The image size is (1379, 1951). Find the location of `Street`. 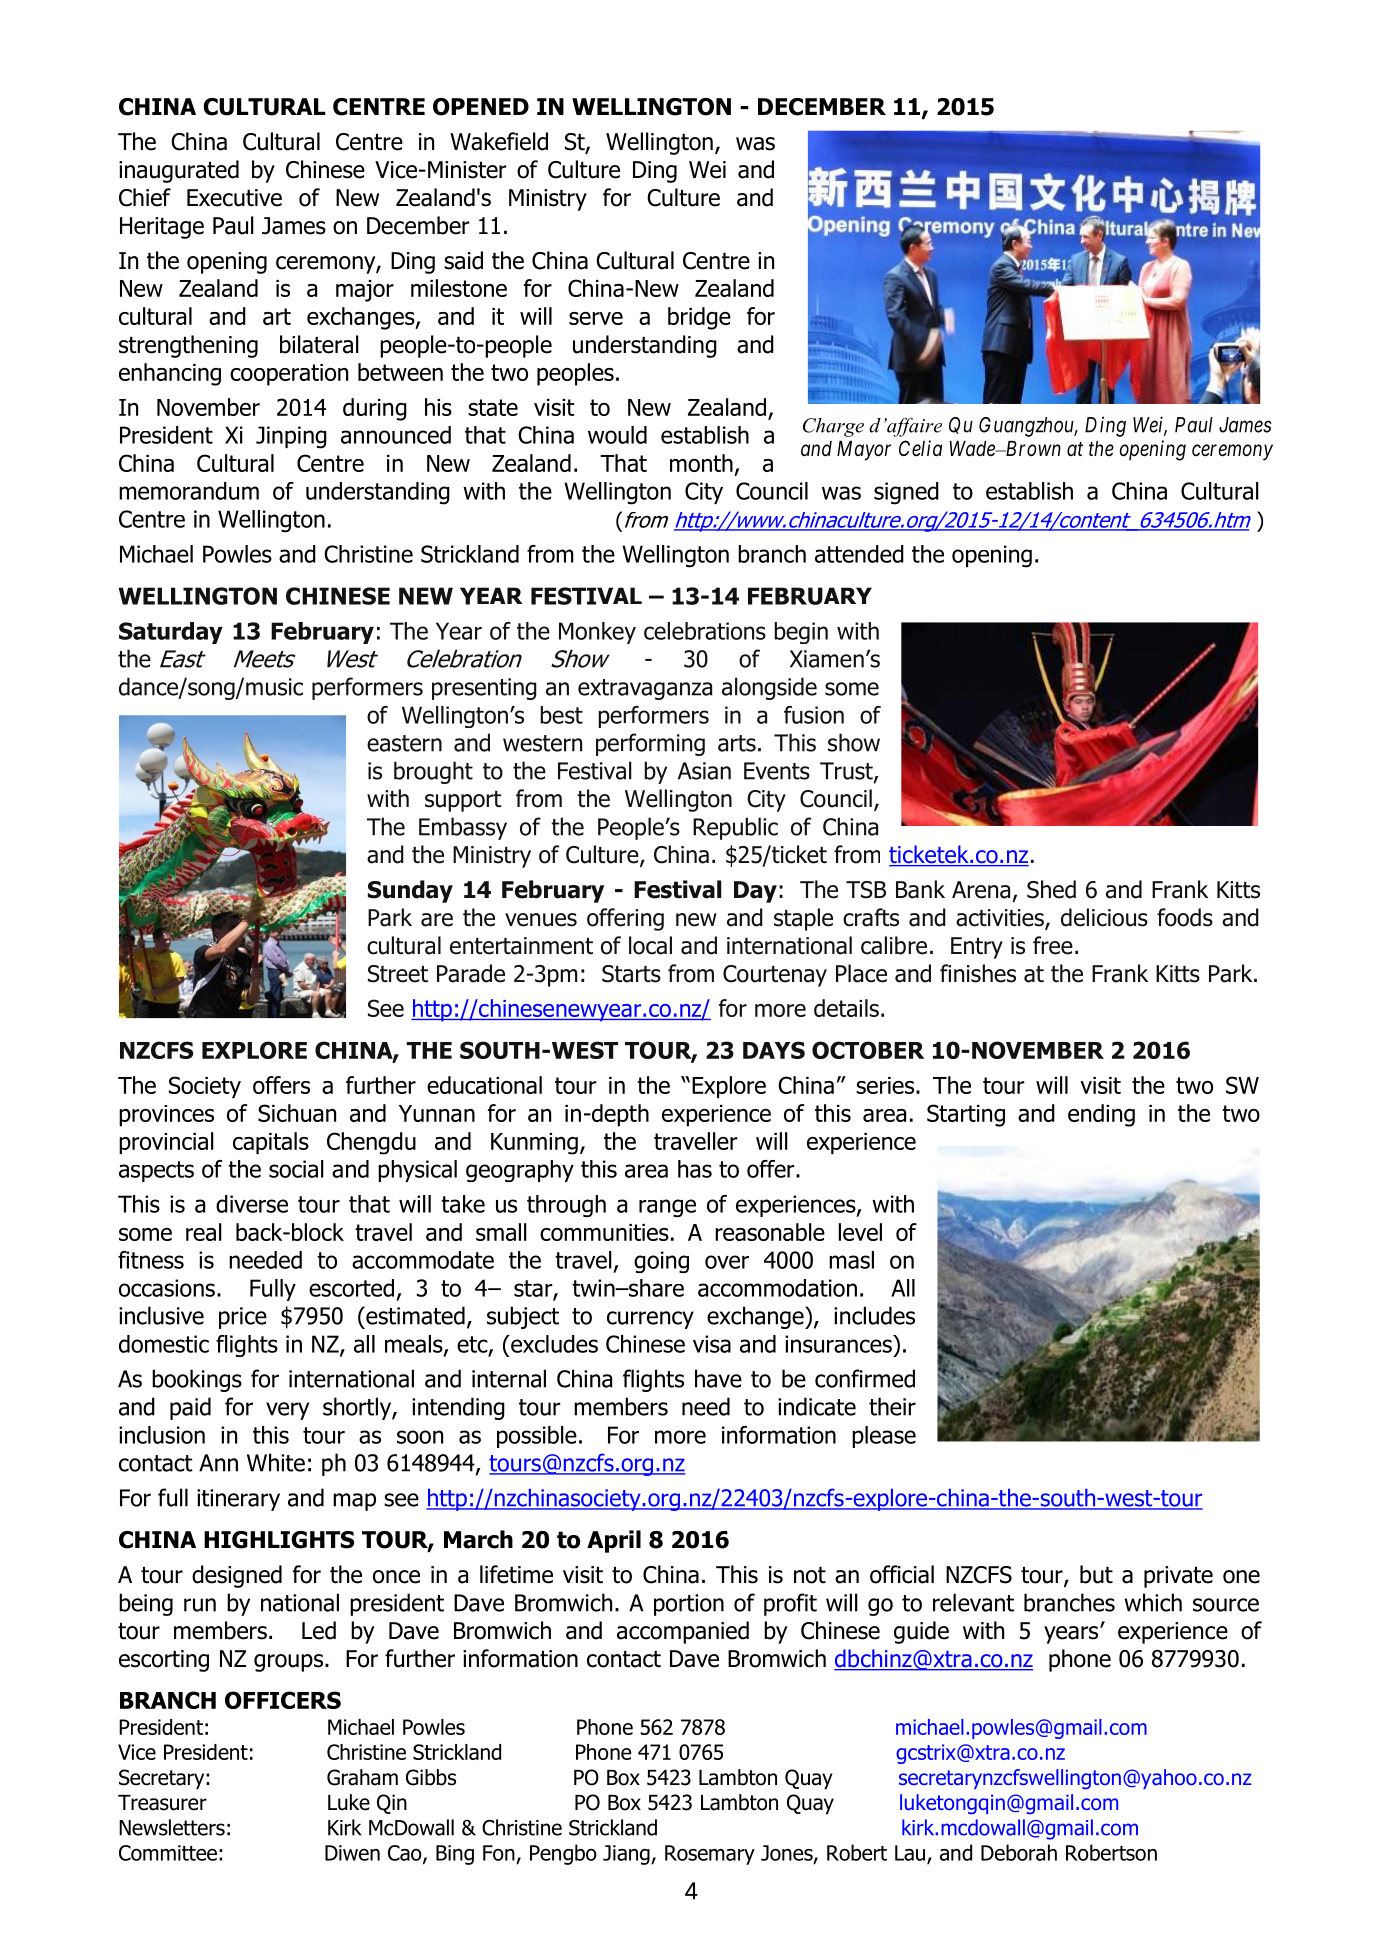

Street is located at coordinates (398, 974).
